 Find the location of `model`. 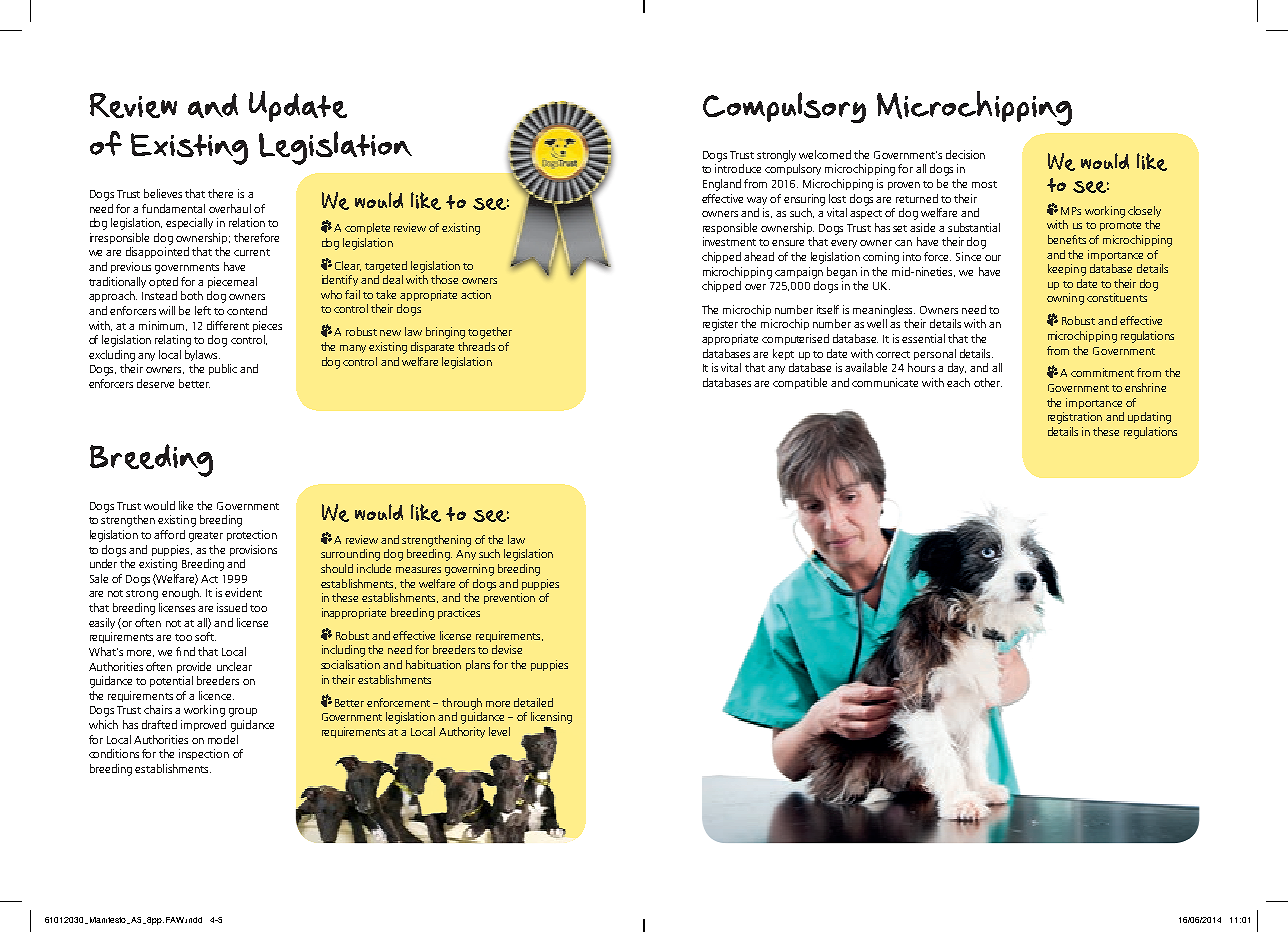

model is located at coordinates (223, 739).
